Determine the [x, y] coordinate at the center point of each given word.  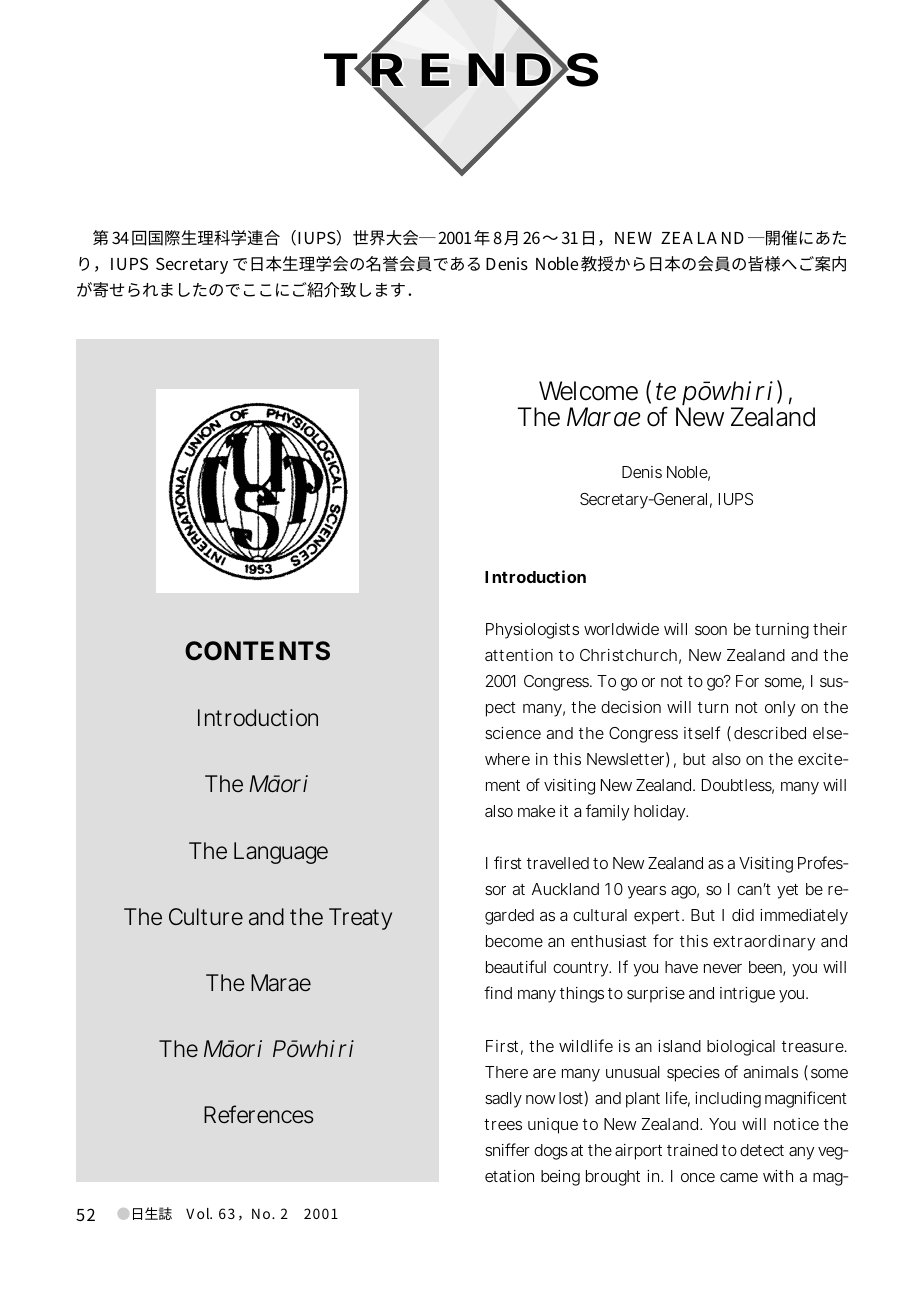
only [780, 709]
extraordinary [764, 943]
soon [711, 630]
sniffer [507, 1149]
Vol [199, 1213]
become [514, 941]
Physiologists [532, 631]
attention [519, 655]
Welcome [588, 391]
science [513, 733]
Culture [206, 917]
